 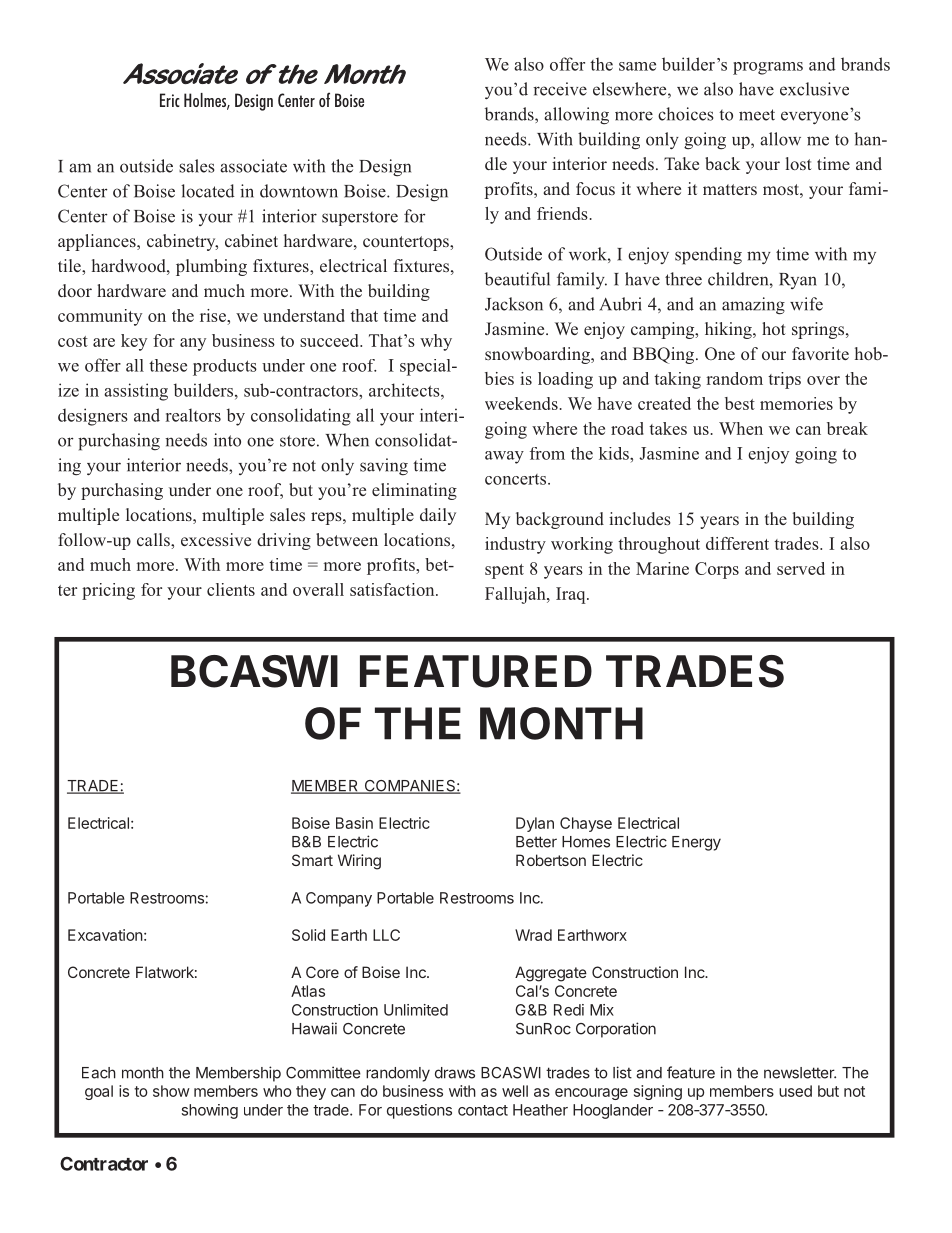 I want to click on Corps, so click(x=717, y=570).
